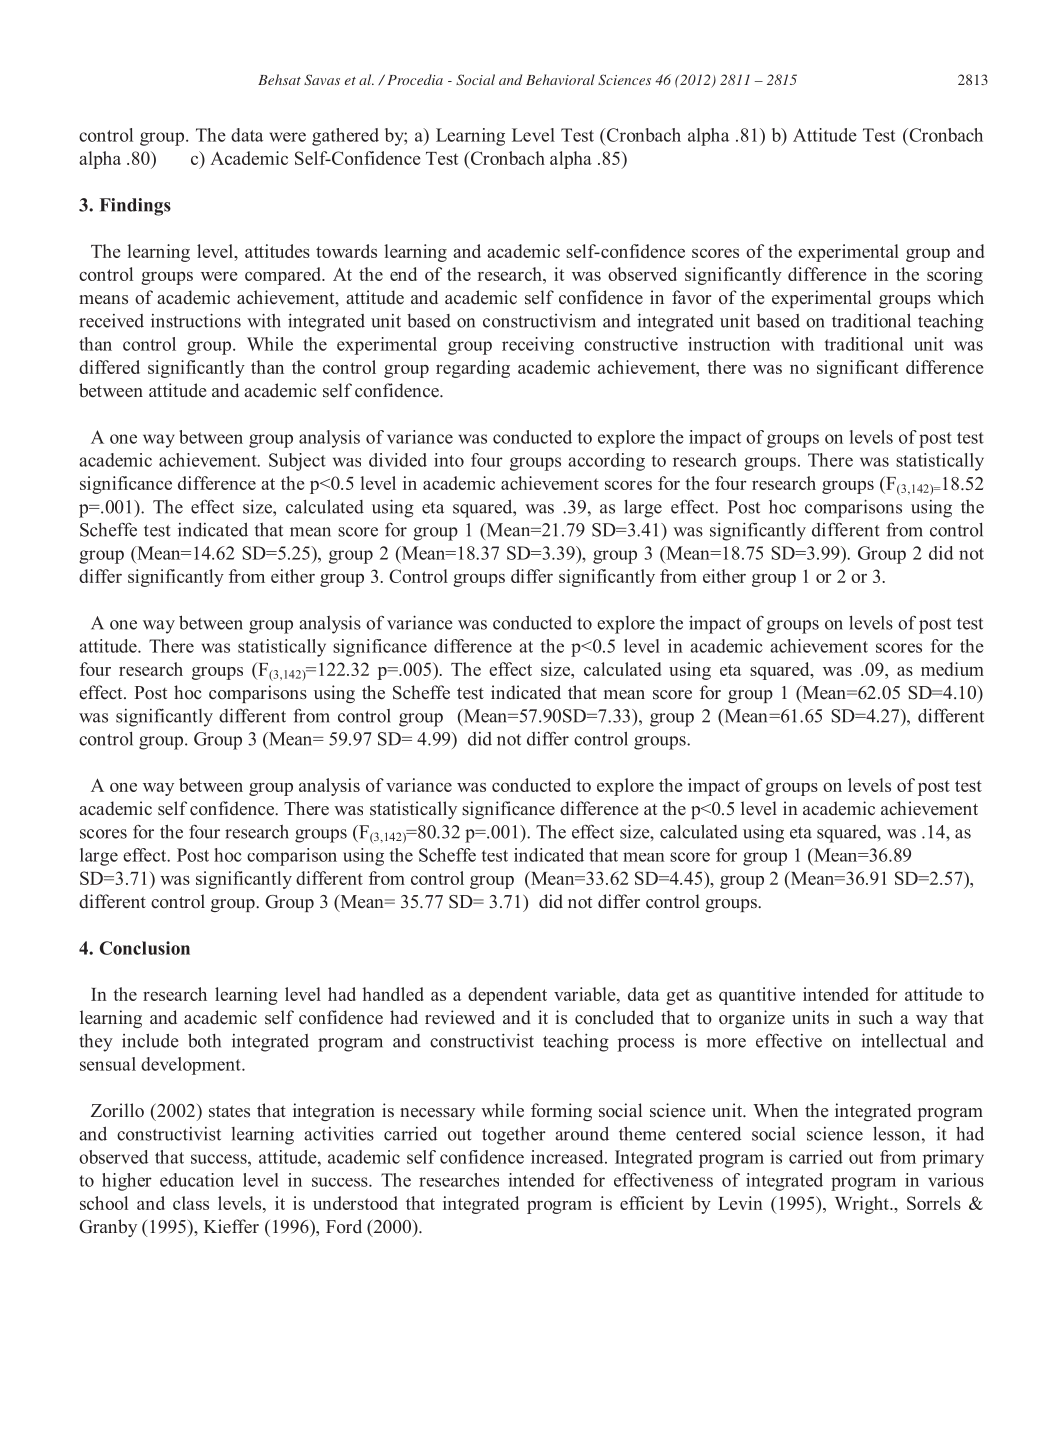 The width and height of the screenshot is (1053, 1437). Describe the element at coordinates (197, 1180) in the screenshot. I see `education` at that location.
